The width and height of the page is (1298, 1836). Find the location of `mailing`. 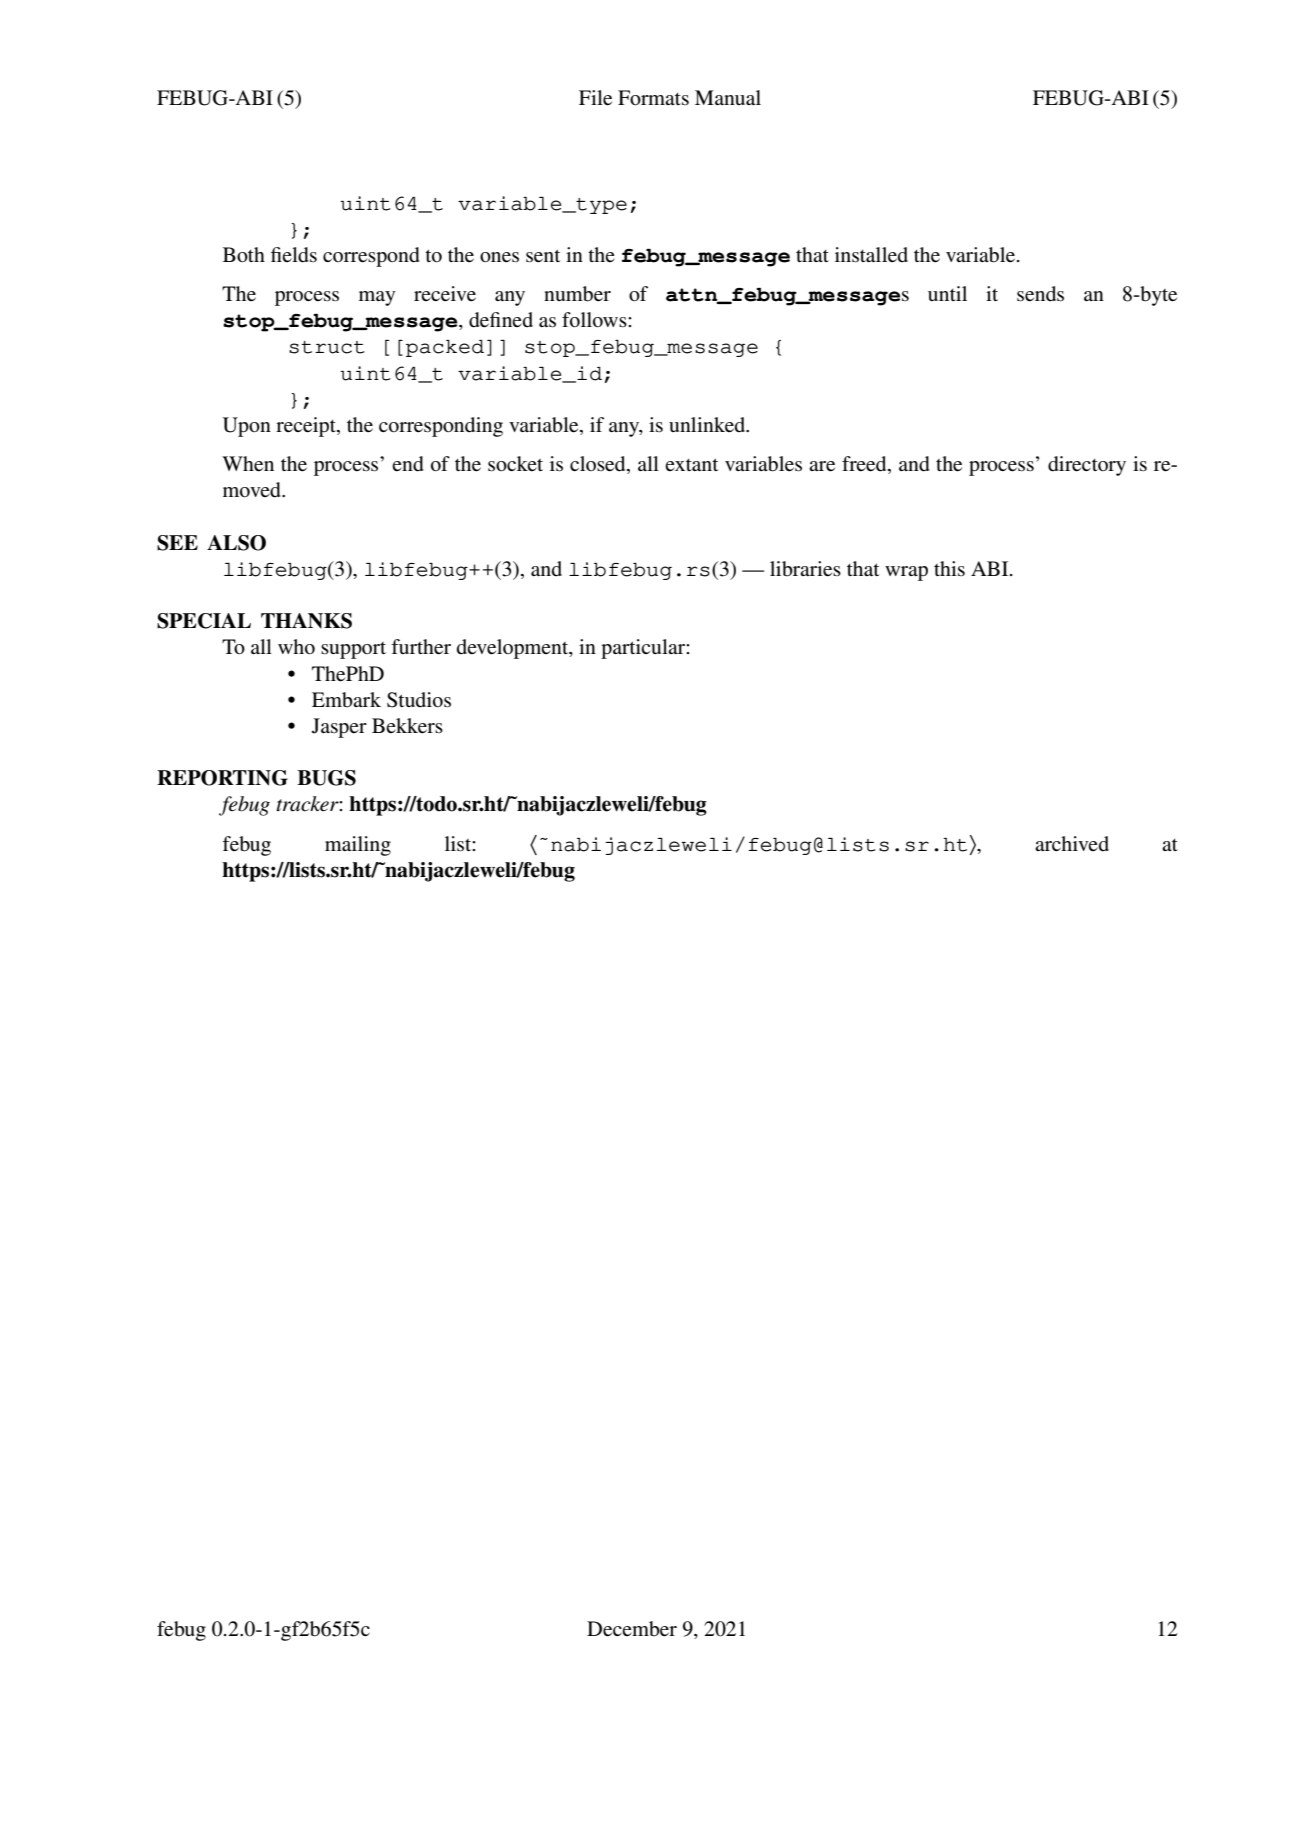

mailing is located at coordinates (358, 846).
